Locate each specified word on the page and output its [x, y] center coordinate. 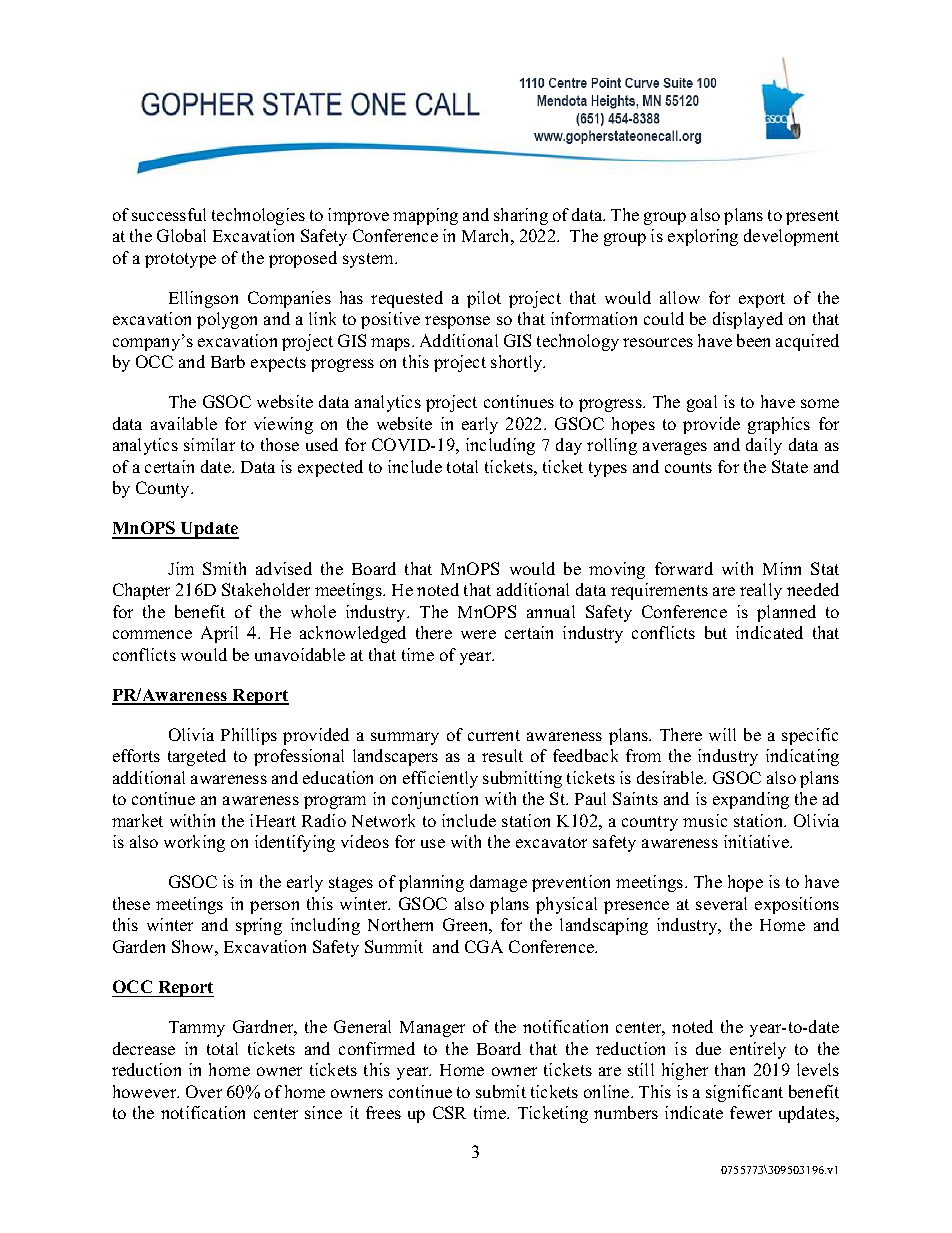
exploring [703, 237]
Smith [224, 568]
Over [204, 1091]
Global [181, 235]
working [194, 843]
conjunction [435, 800]
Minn [782, 568]
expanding [751, 800]
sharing [521, 216]
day [569, 446]
